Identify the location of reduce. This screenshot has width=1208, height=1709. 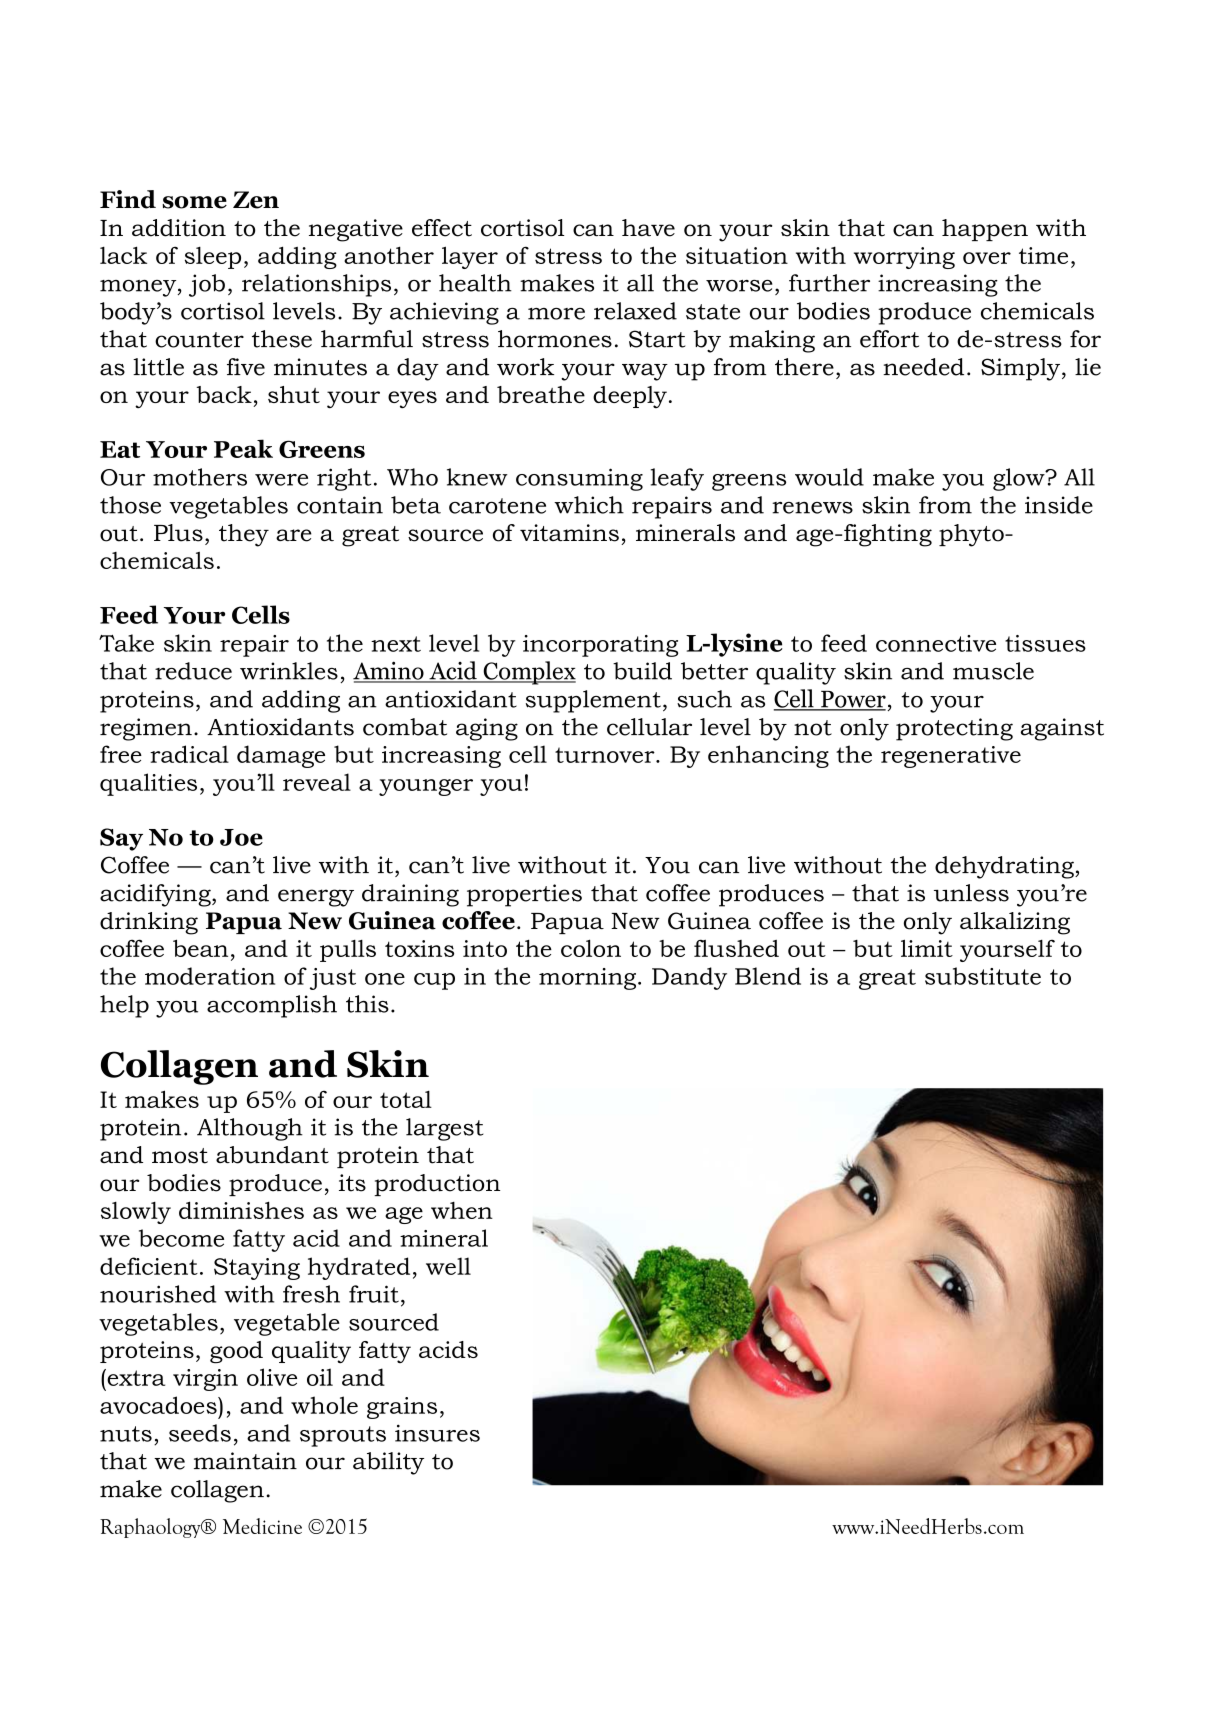
(193, 671).
